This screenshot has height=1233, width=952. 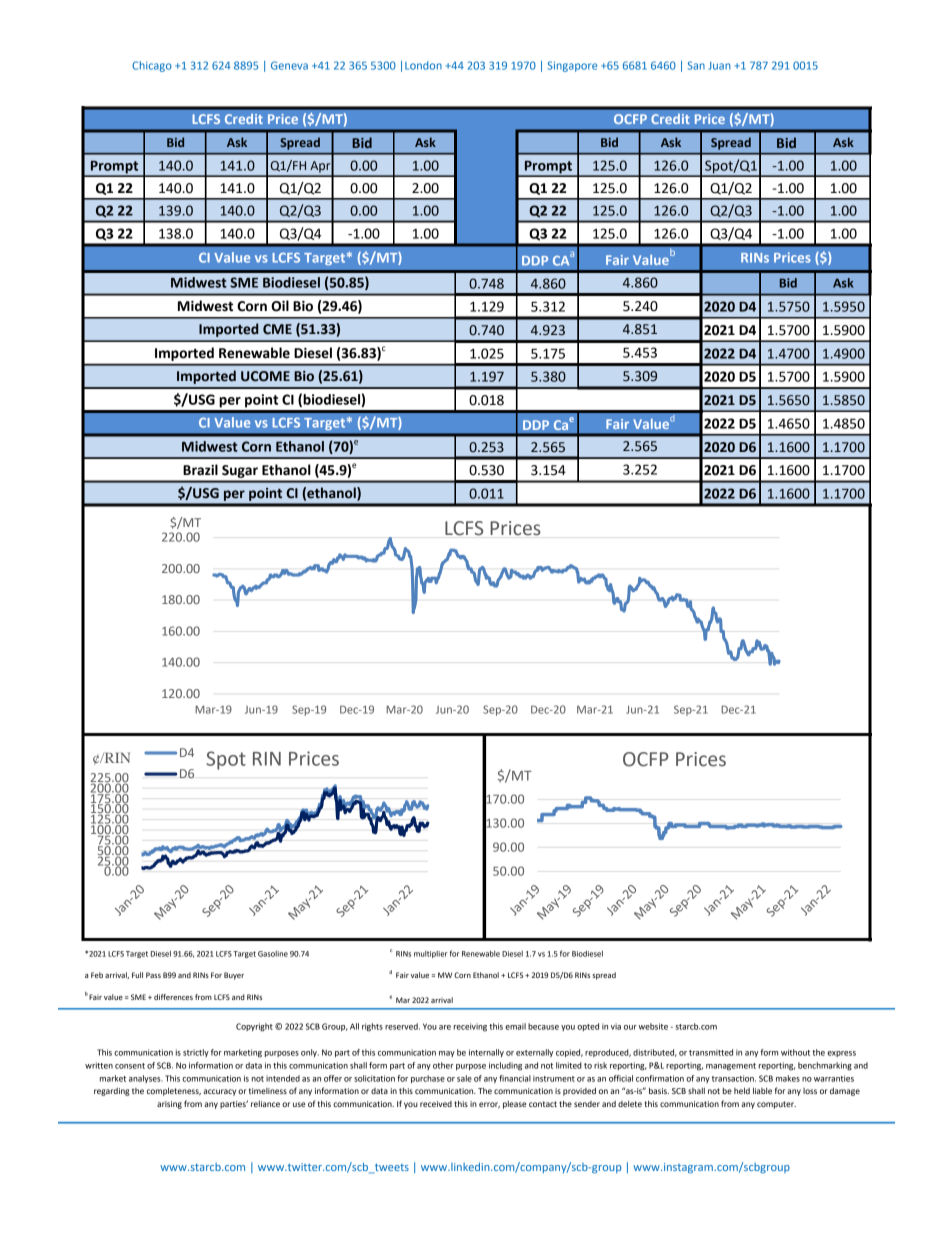 I want to click on London, so click(x=423, y=65).
